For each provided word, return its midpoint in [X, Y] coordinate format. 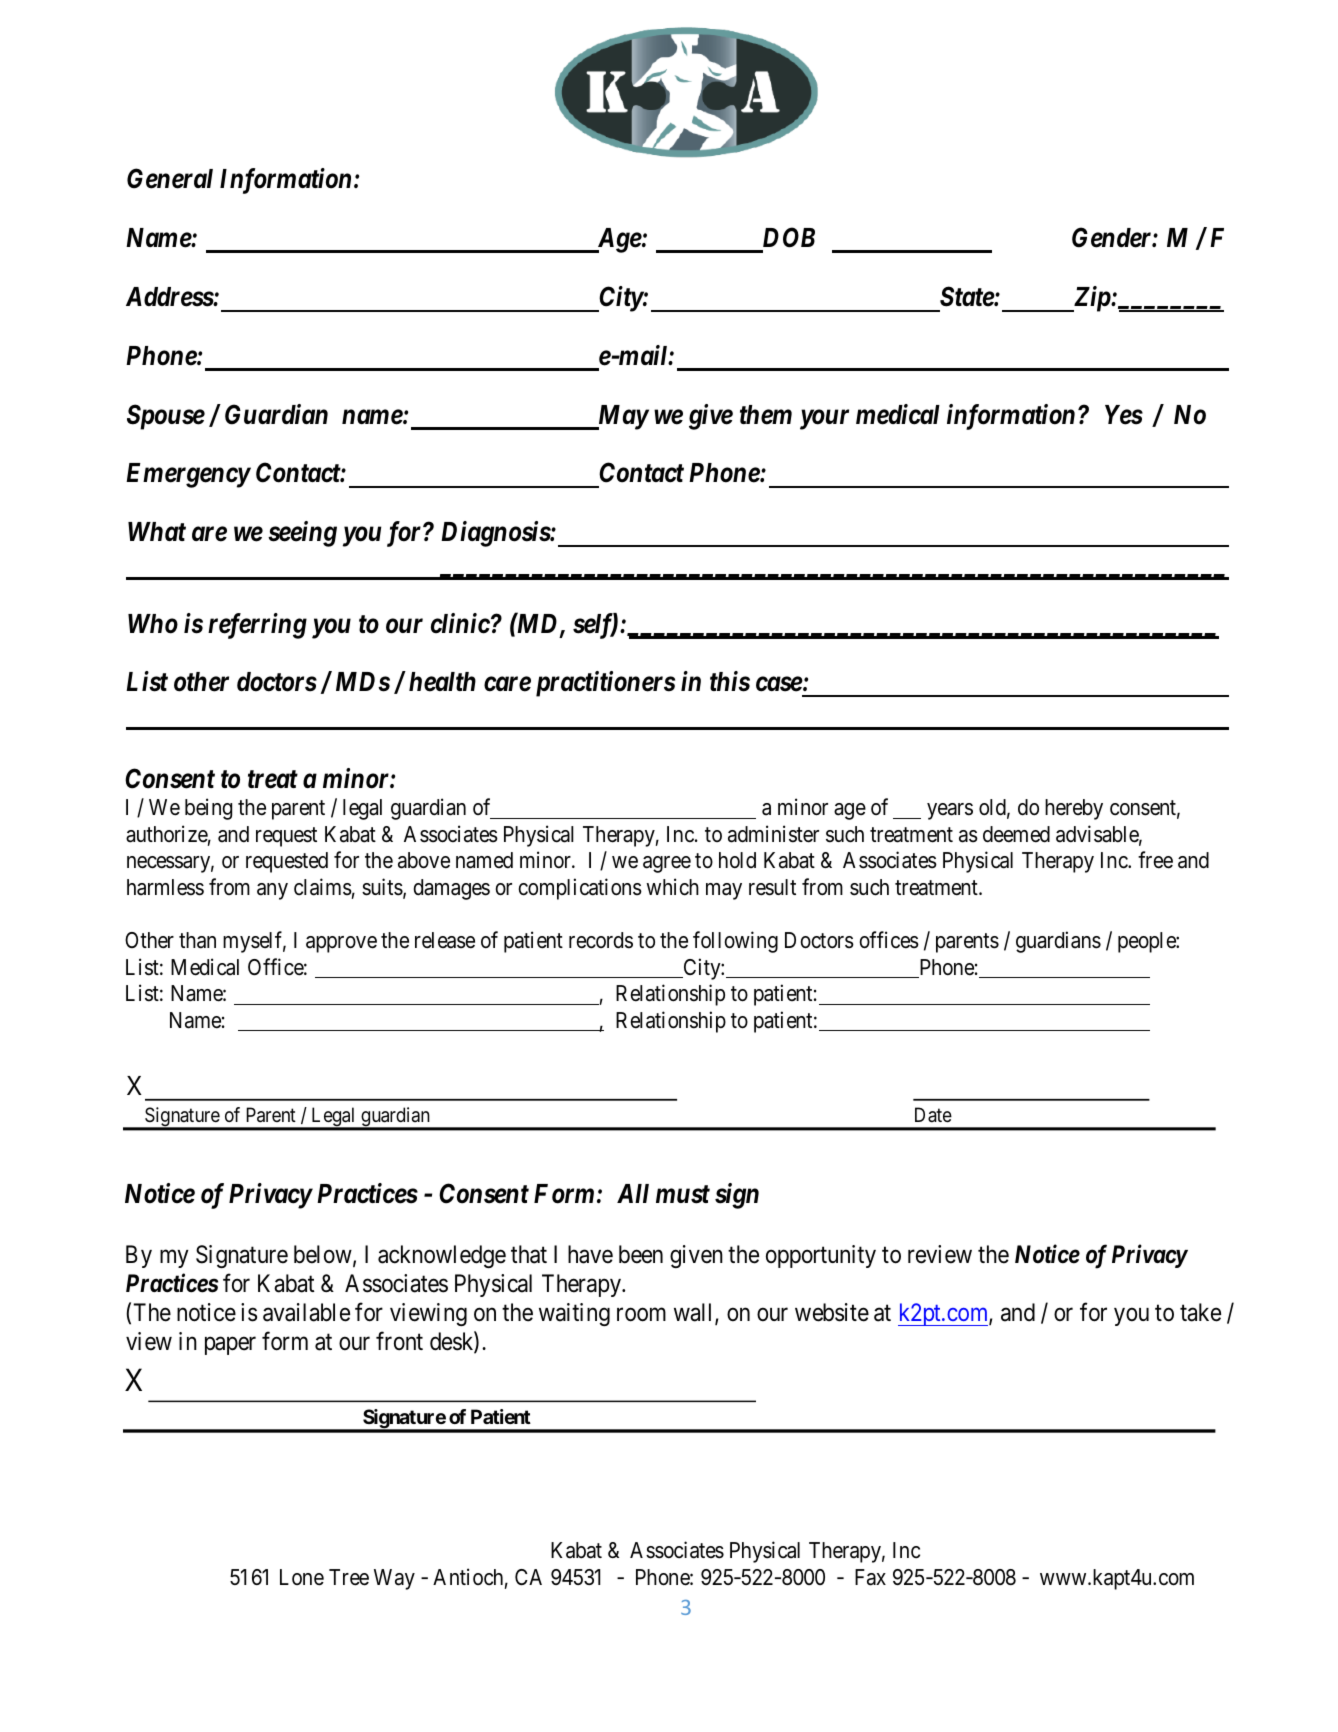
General [170, 178]
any [272, 891]
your [824, 420]
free [1155, 860]
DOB [787, 239]
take [1200, 1312]
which [672, 887]
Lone [302, 1577]
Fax [870, 1577]
